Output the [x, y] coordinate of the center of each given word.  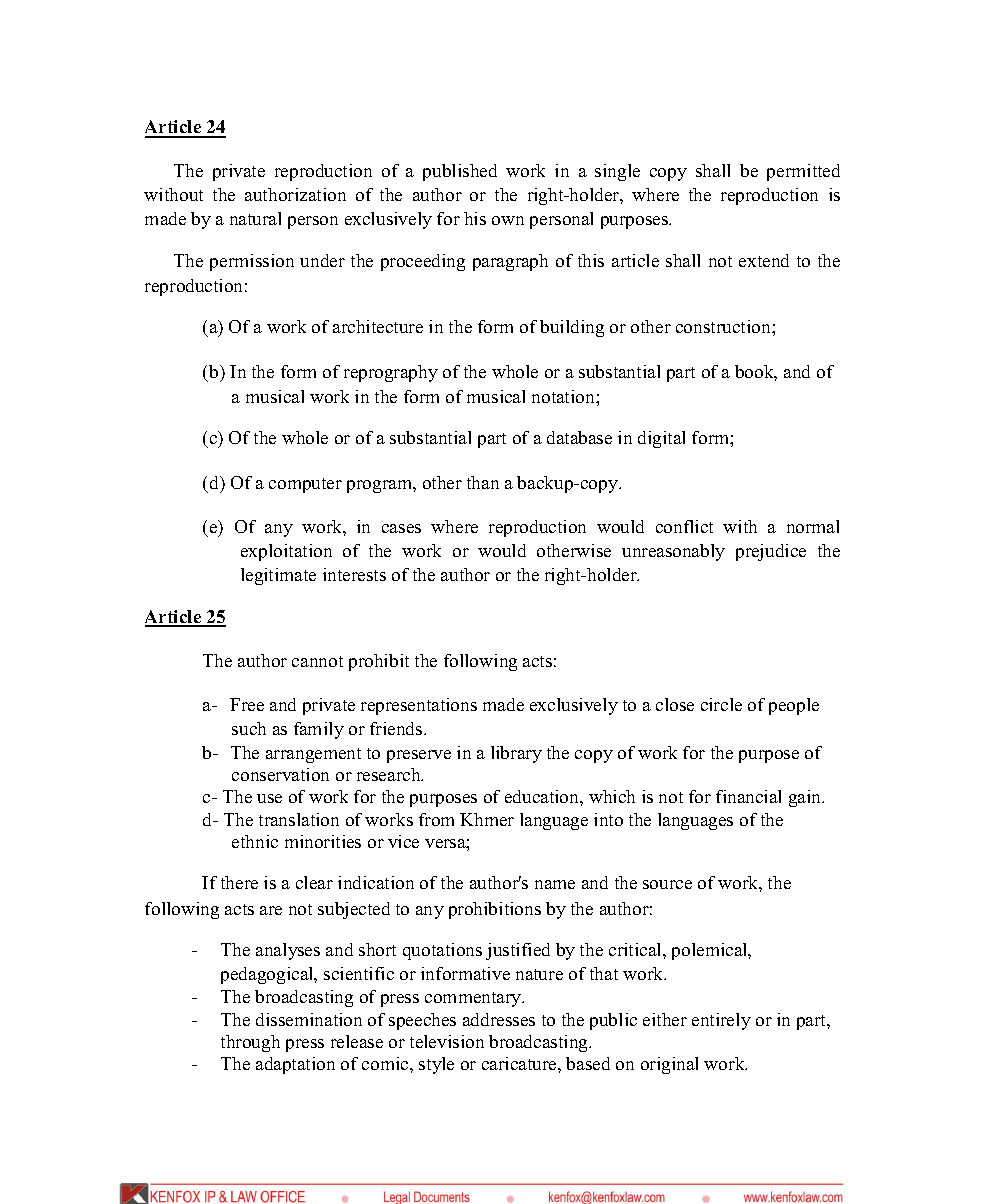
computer [305, 485]
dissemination [309, 1019]
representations [419, 706]
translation [299, 819]
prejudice [771, 552]
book [756, 373]
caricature [520, 1063]
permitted [803, 172]
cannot [317, 661]
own [508, 220]
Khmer [487, 819]
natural [255, 218]
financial [748, 796]
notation [564, 396]
